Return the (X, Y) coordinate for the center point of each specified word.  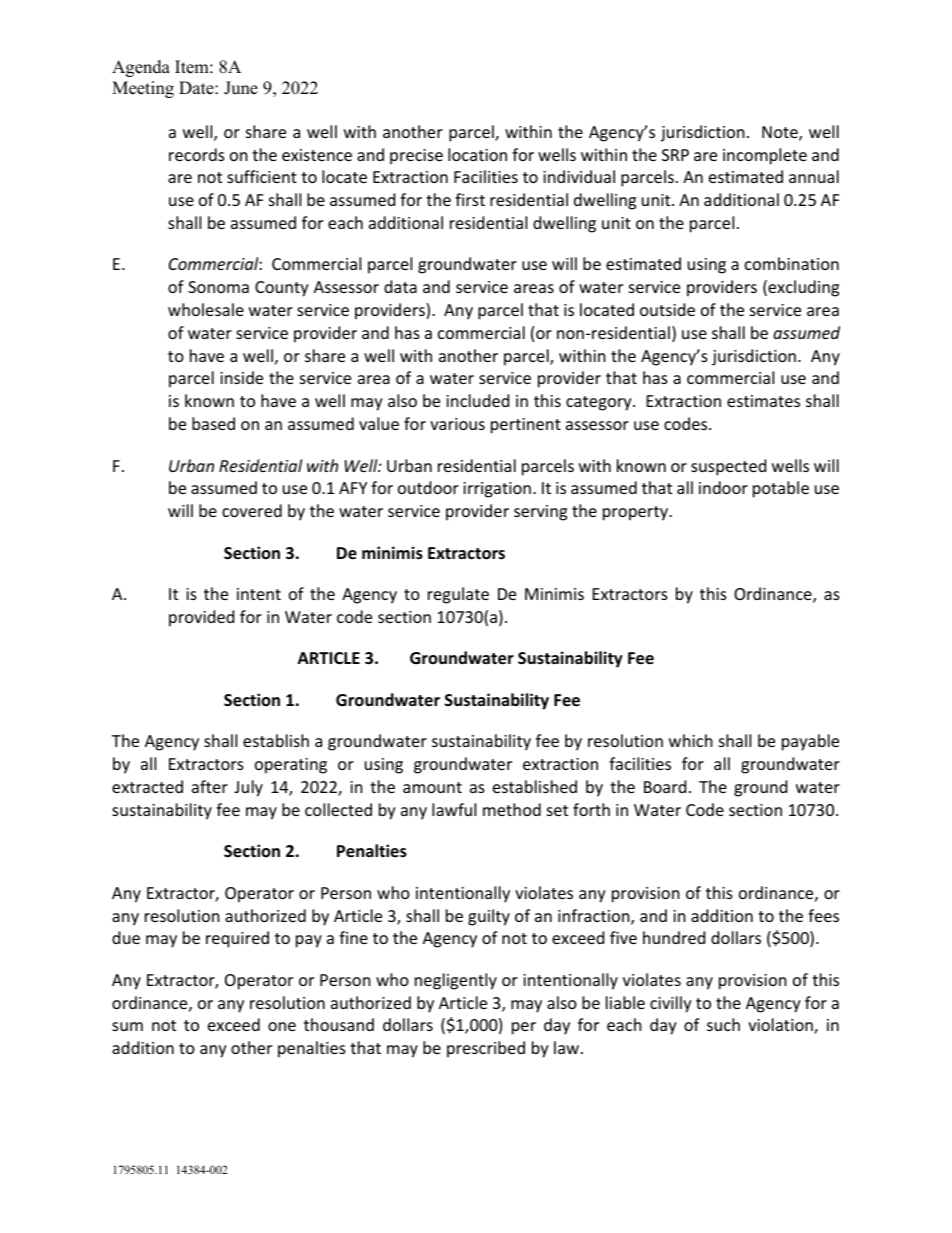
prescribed (486, 1049)
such (723, 1024)
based (213, 423)
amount (432, 787)
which (691, 740)
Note (781, 133)
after (210, 786)
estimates (763, 401)
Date (197, 88)
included (477, 400)
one (282, 1026)
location (477, 154)
